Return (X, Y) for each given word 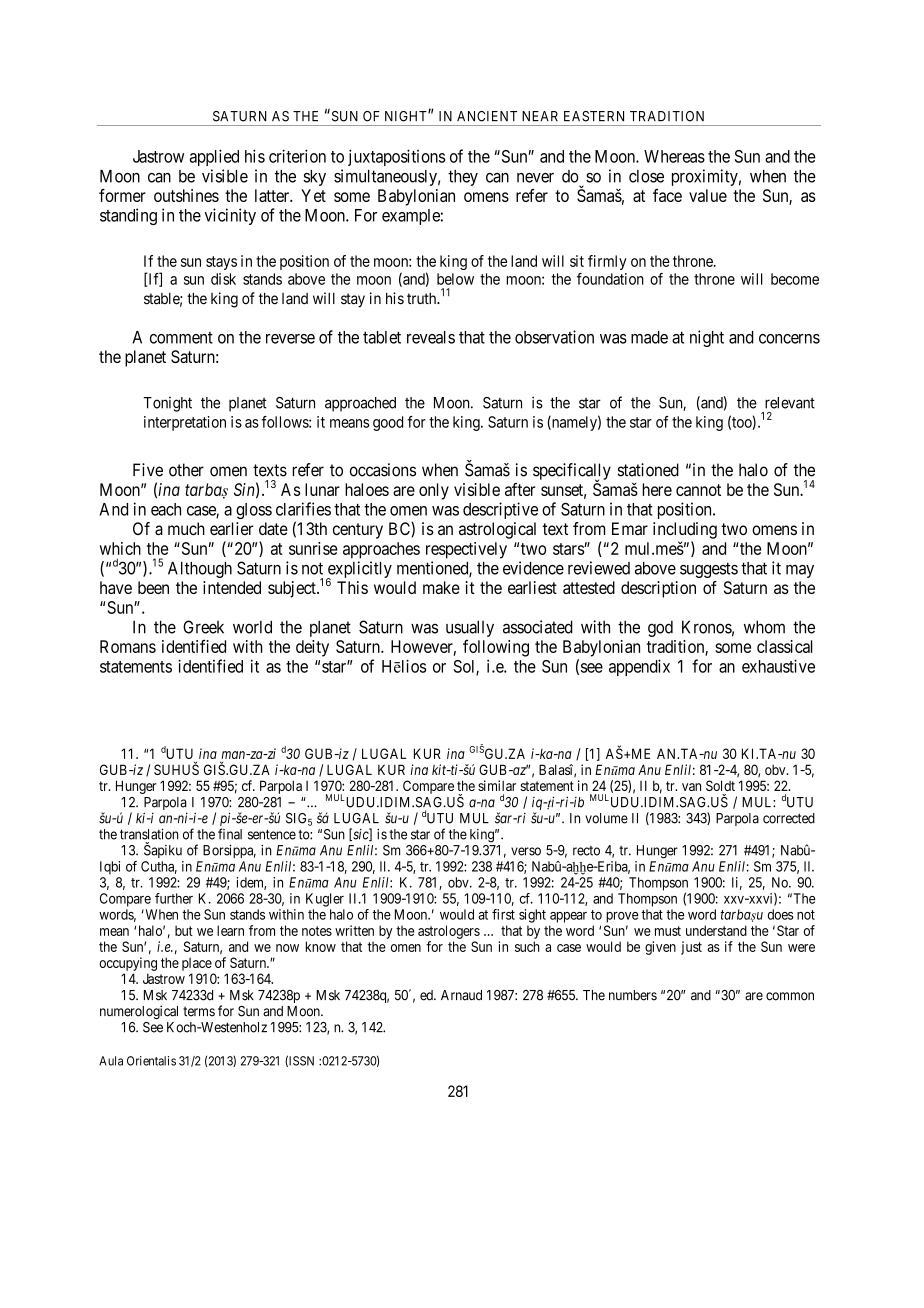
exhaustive (778, 666)
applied (214, 157)
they (463, 178)
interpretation (185, 423)
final (230, 834)
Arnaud (461, 995)
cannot (698, 490)
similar (497, 785)
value (708, 195)
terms (199, 1011)
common (790, 996)
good (388, 423)
